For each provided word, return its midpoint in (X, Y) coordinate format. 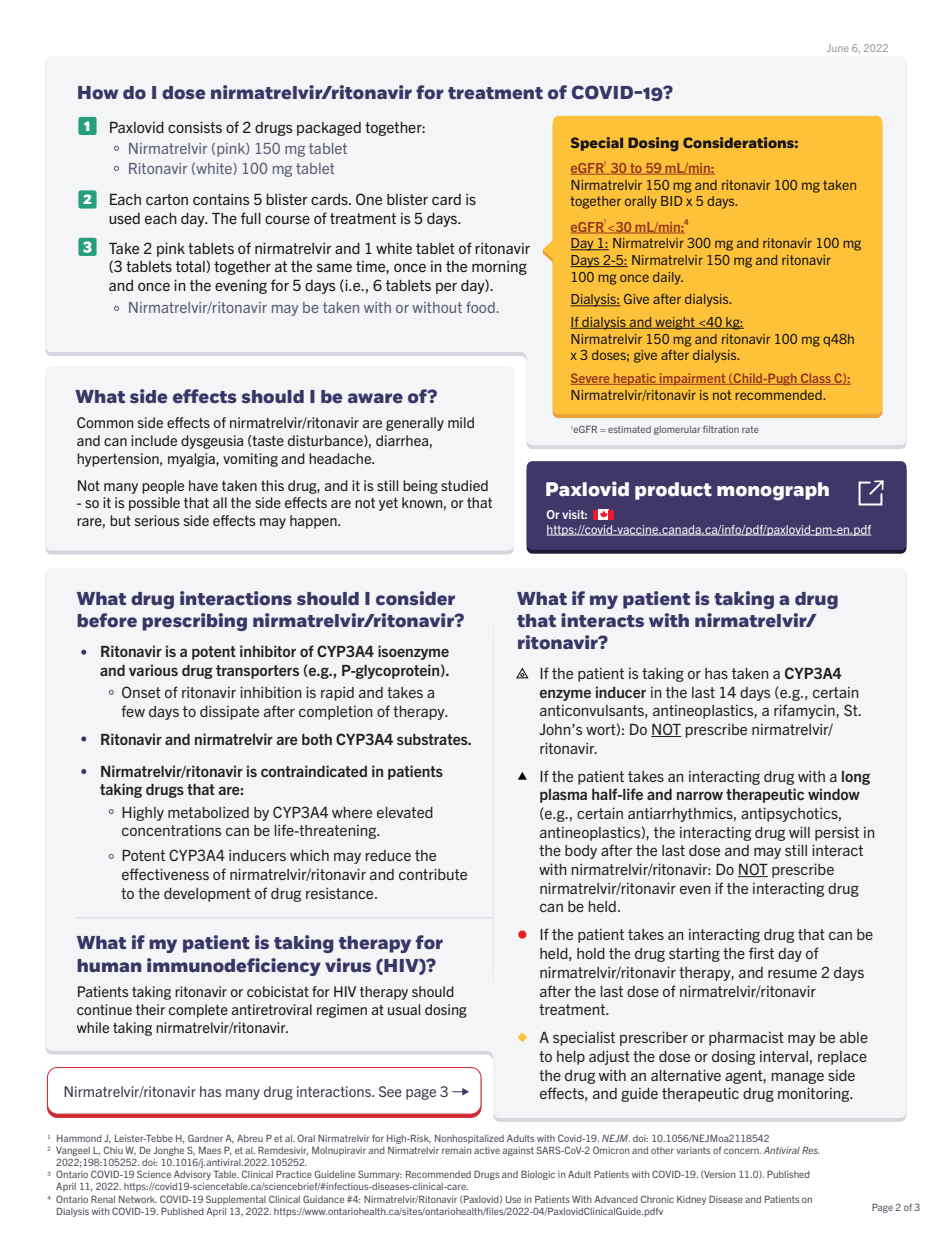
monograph (773, 491)
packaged (329, 129)
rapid (337, 694)
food (480, 307)
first (761, 953)
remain (457, 1150)
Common (105, 422)
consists (195, 127)
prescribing (194, 622)
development (207, 895)
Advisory (192, 1177)
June (838, 48)
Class (816, 379)
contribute (433, 874)
